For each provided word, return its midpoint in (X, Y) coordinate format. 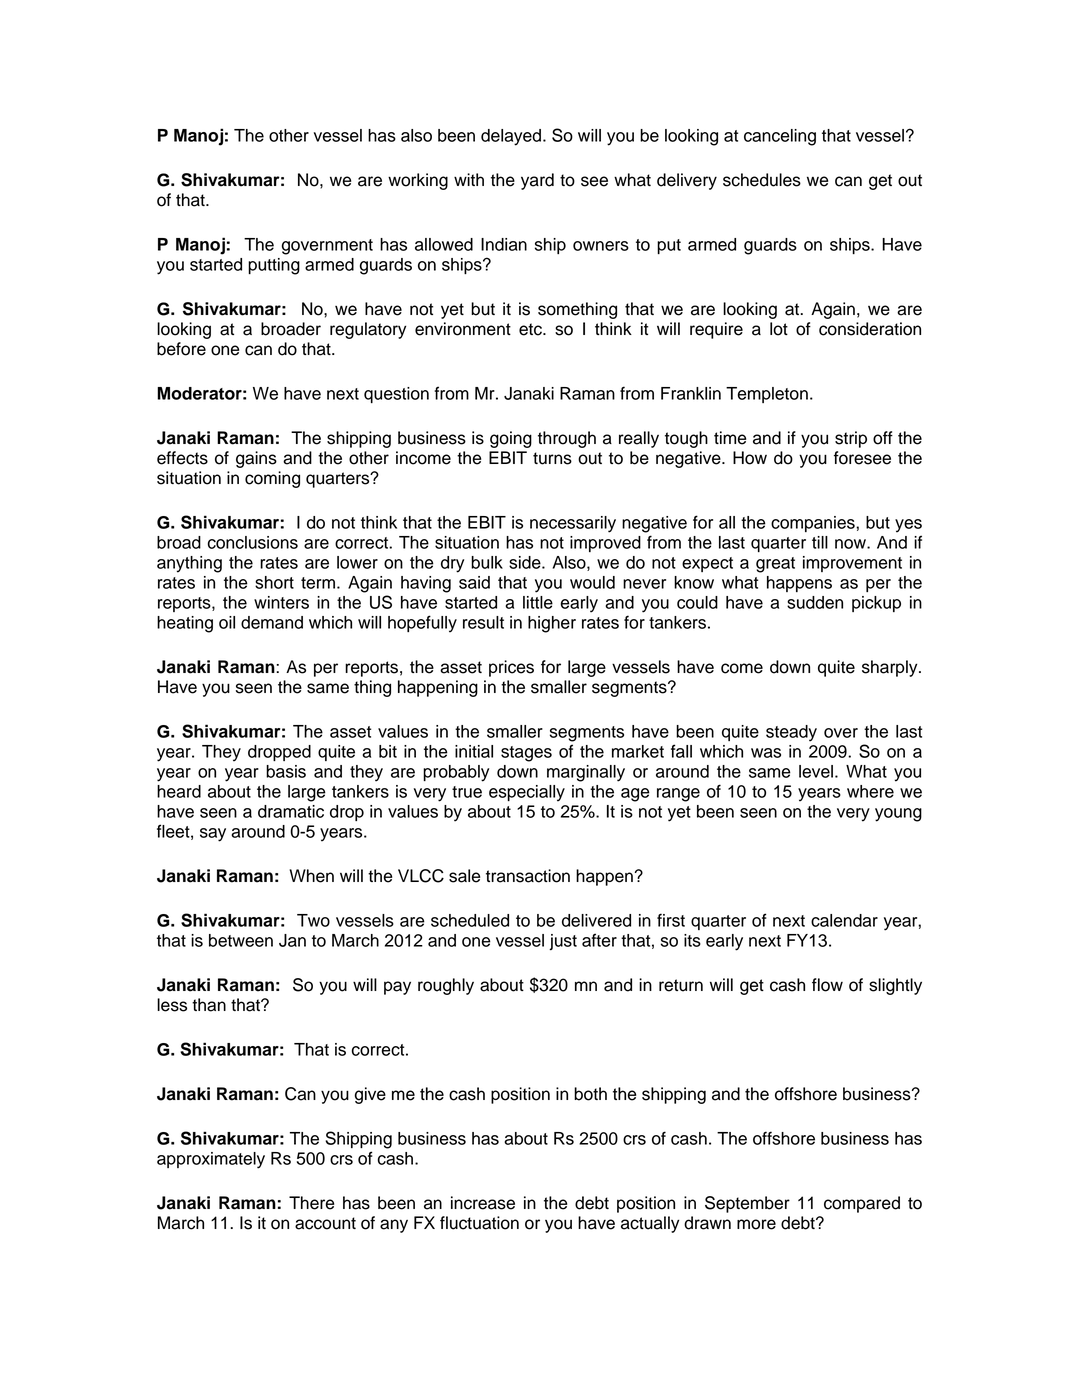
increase (483, 1203)
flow (827, 985)
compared (862, 1204)
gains (256, 459)
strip (851, 439)
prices (511, 668)
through (567, 439)
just (563, 942)
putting (274, 266)
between (241, 940)
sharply (891, 668)
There (311, 1203)
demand (272, 622)
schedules (762, 180)
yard (537, 181)
